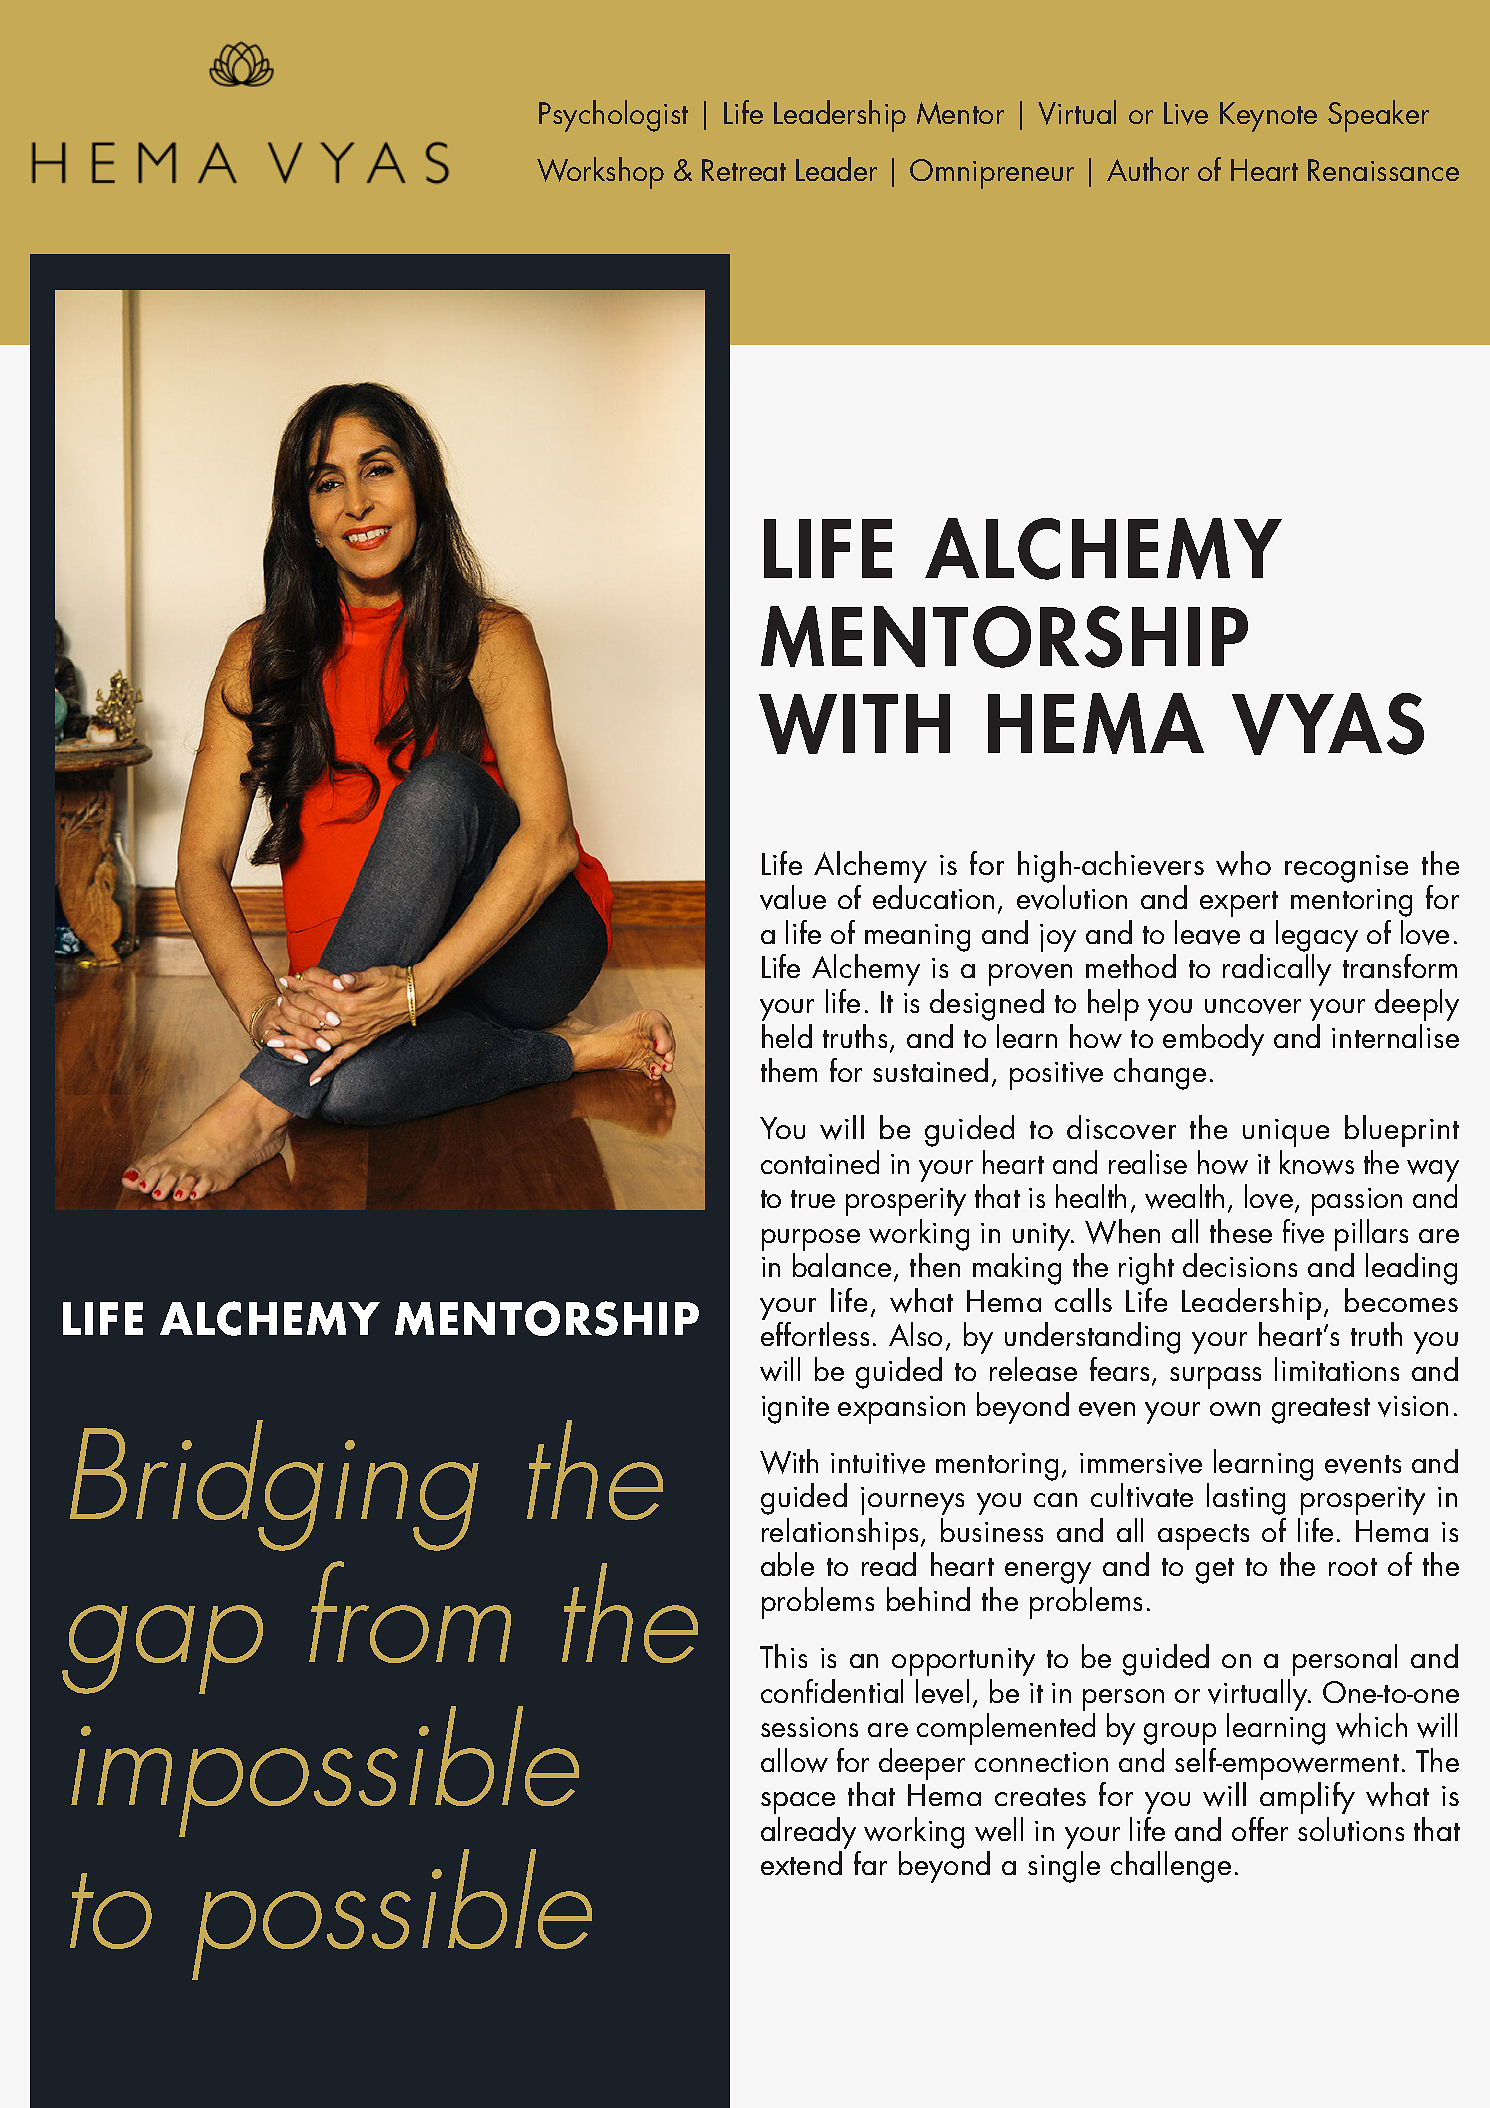  What do you see at coordinates (787, 1036) in the screenshot?
I see `held` at bounding box center [787, 1036].
